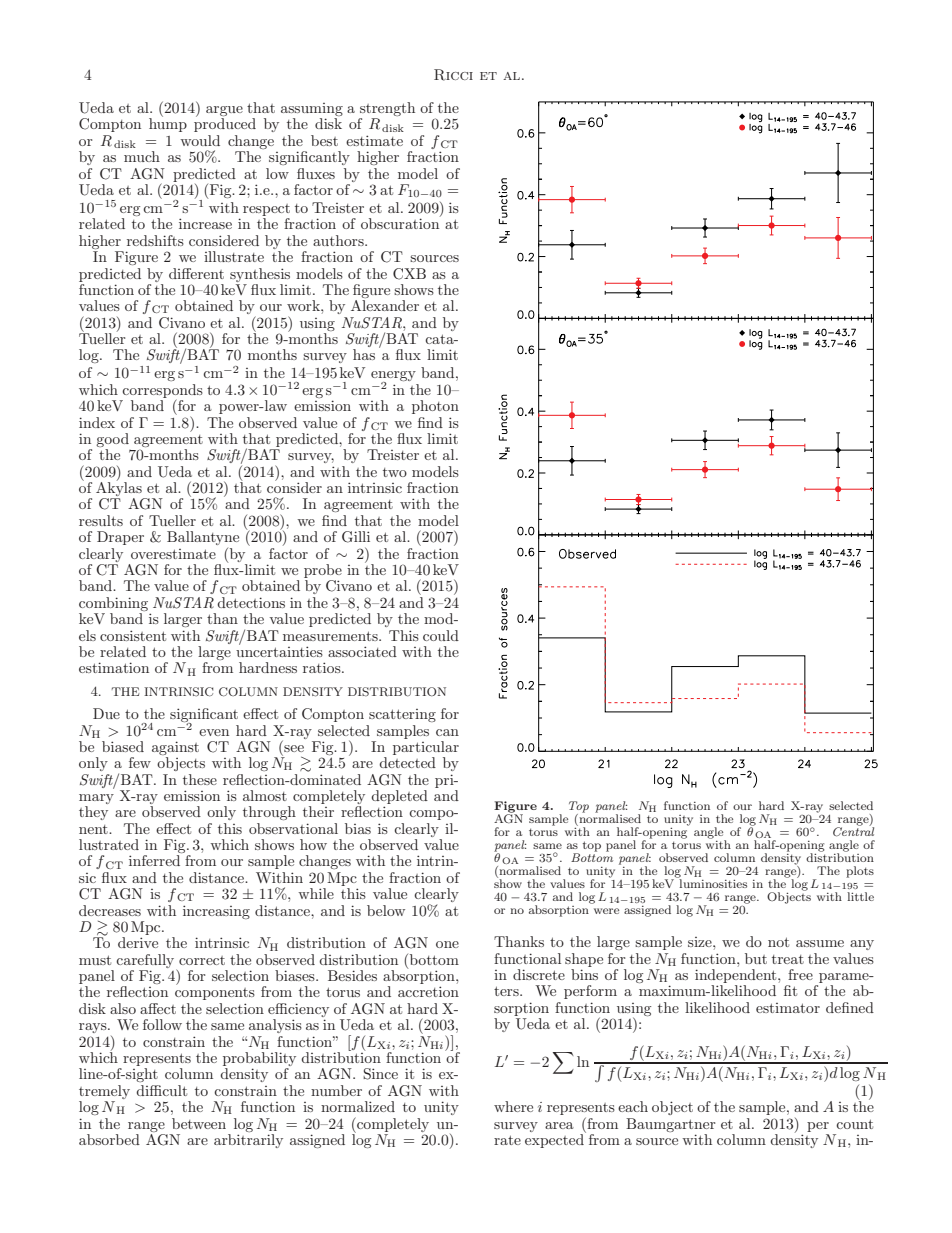 This screenshot has height=1233, width=952. I want to click on detections, so click(251, 602).
